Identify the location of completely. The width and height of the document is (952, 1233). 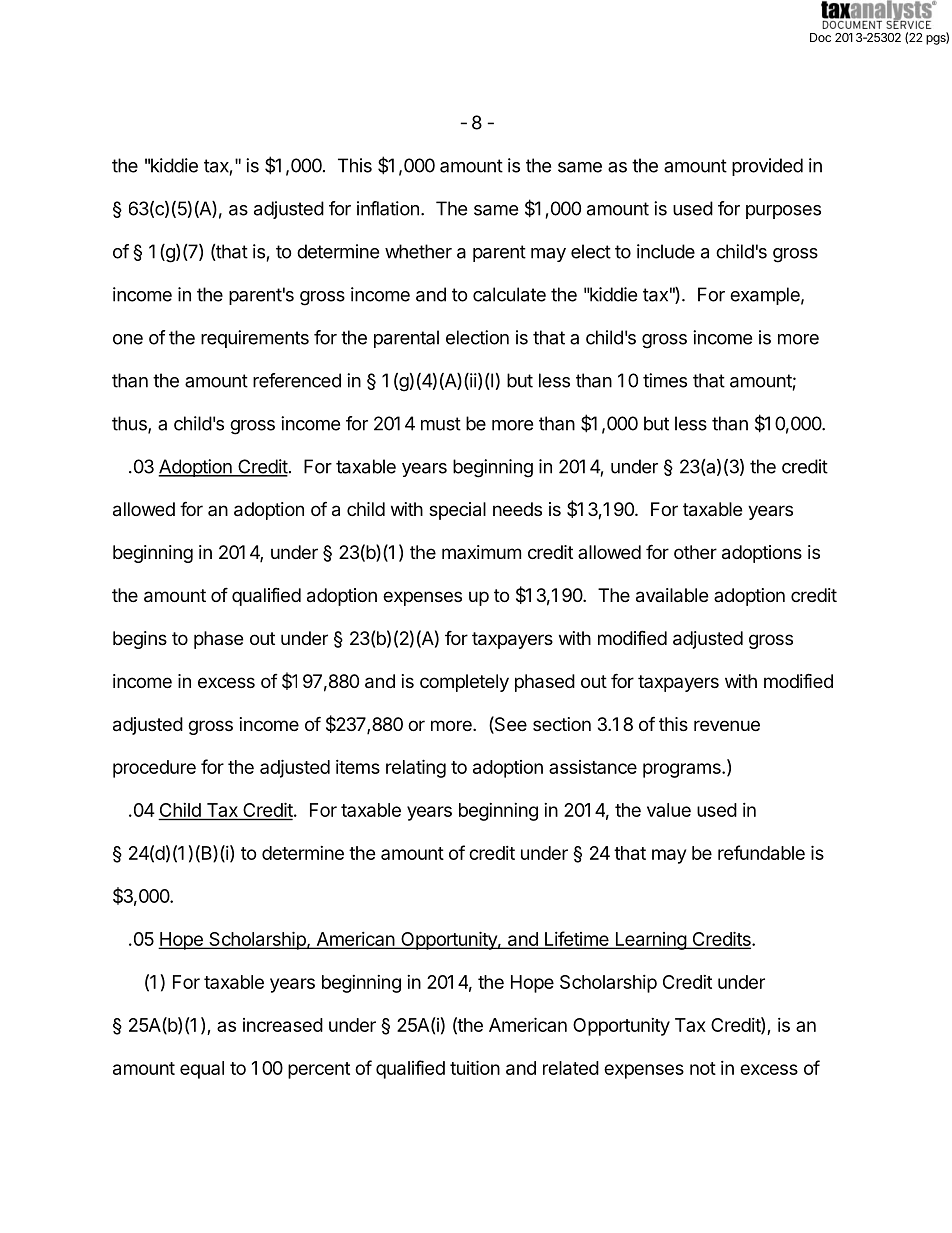
(464, 683).
